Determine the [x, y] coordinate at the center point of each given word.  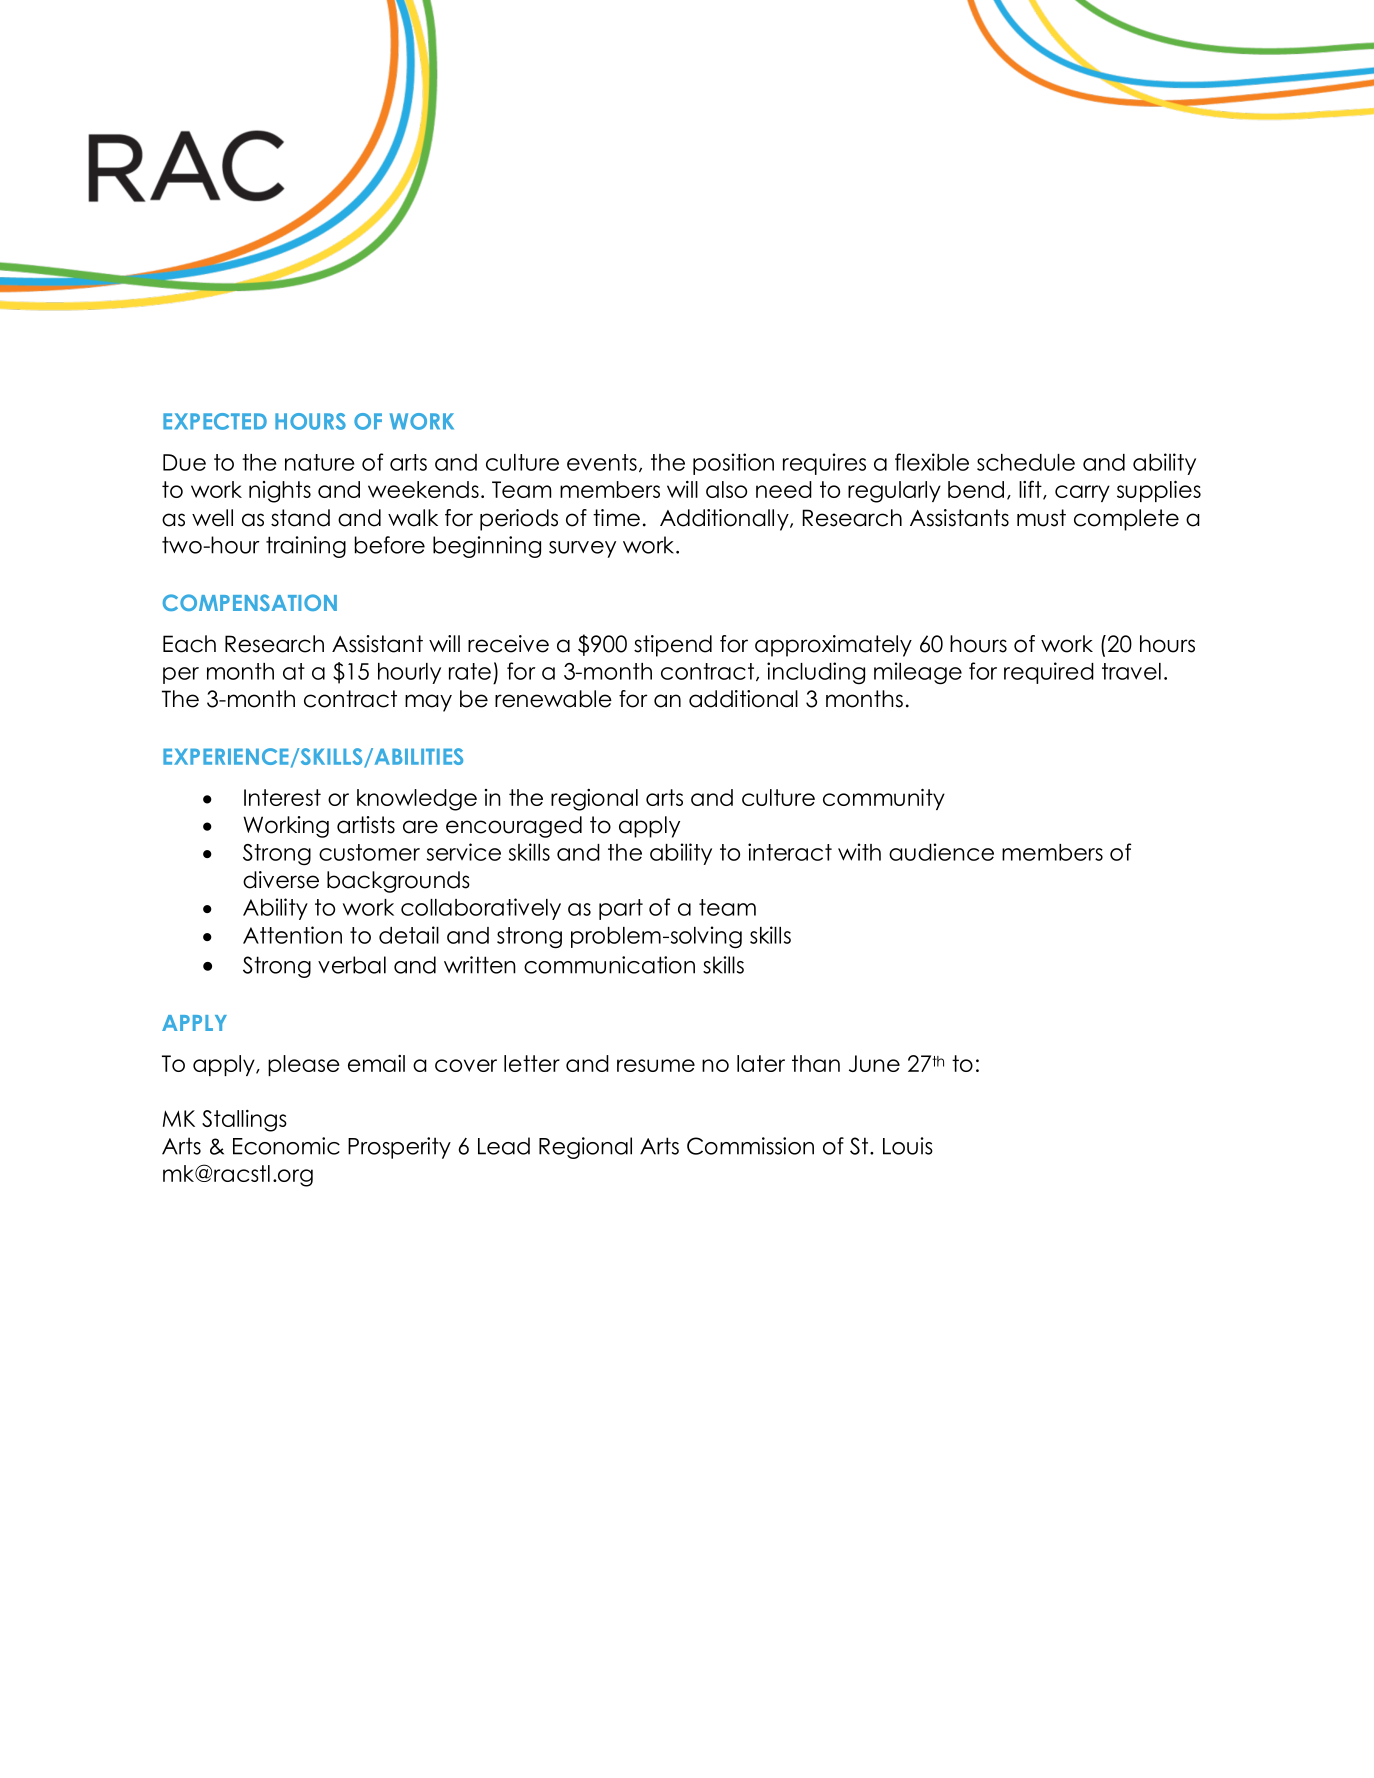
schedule [1026, 462]
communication [609, 965]
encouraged [514, 827]
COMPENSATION [250, 602]
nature [320, 462]
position [733, 464]
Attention [292, 935]
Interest [282, 797]
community [884, 799]
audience [941, 852]
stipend [673, 646]
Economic [286, 1146]
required [1049, 673]
